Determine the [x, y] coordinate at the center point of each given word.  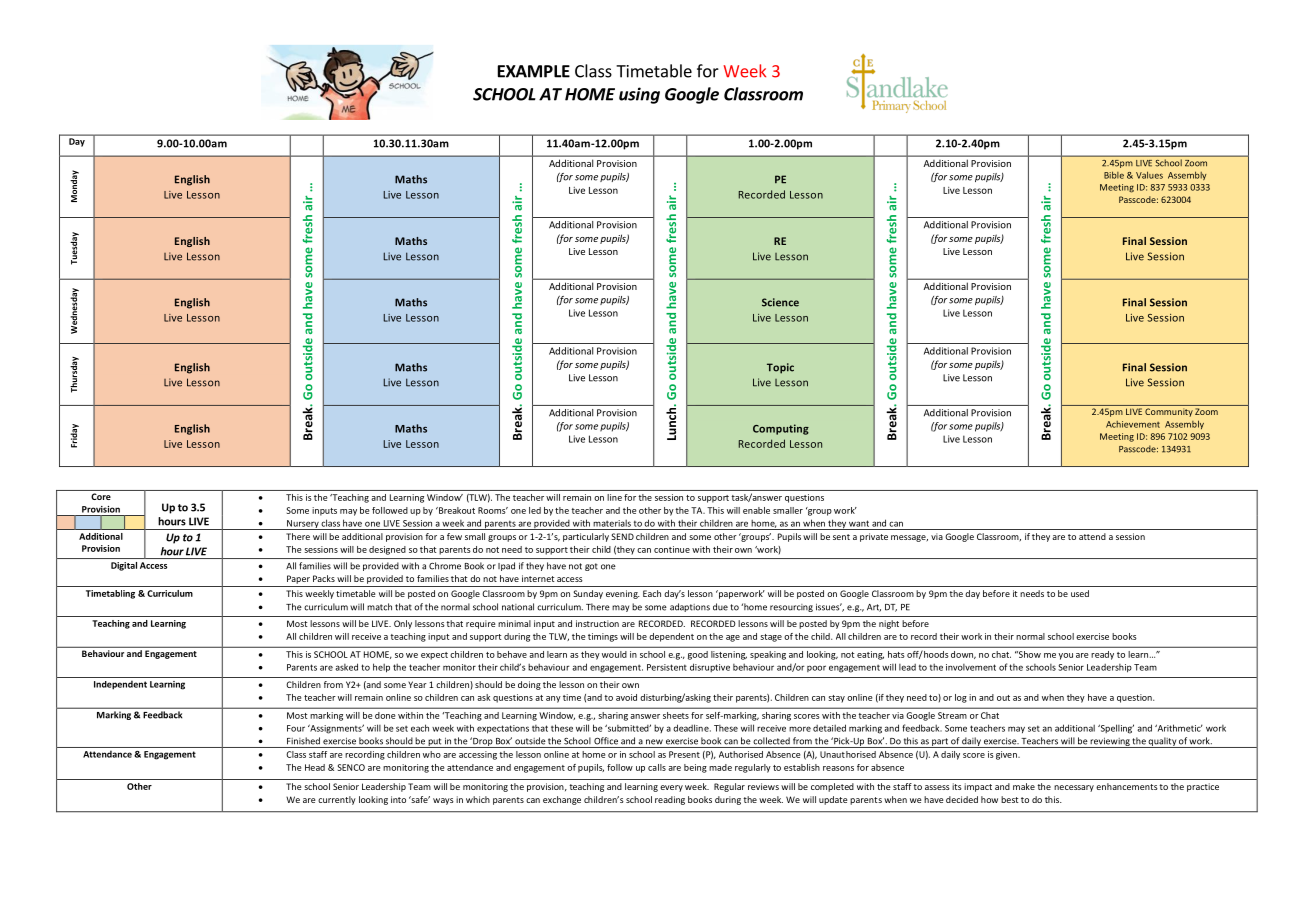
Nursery [303, 525]
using [639, 95]
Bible [1114, 175]
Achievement [1133, 424]
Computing [781, 429]
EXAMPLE [534, 71]
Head [315, 767]
